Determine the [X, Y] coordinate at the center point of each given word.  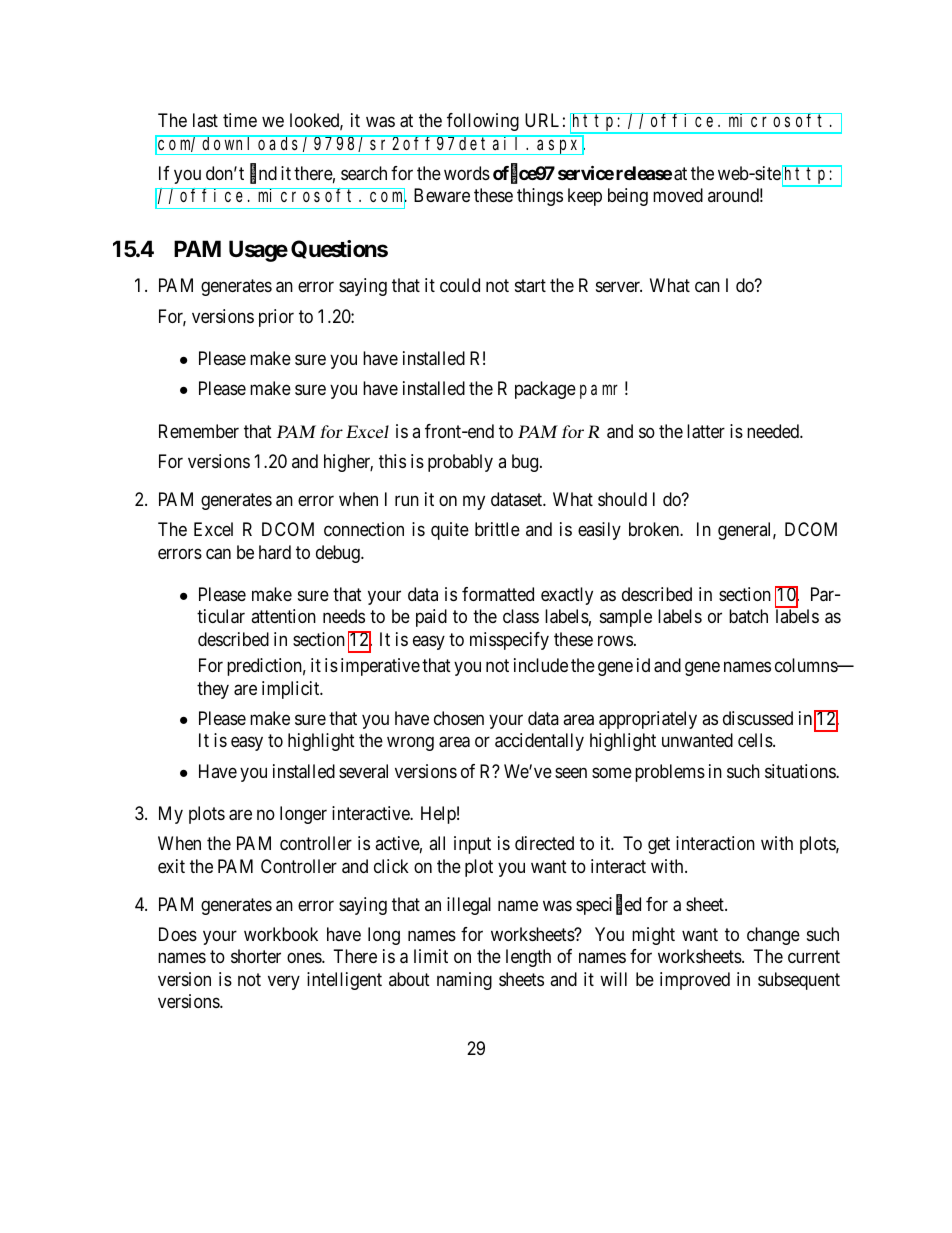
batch [748, 616]
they [213, 690]
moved [678, 195]
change [773, 936]
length [528, 958]
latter [706, 431]
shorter [256, 956]
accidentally [539, 742]
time [240, 120]
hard [275, 552]
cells [755, 740]
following [483, 122]
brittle [497, 529]
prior [276, 318]
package [545, 390]
